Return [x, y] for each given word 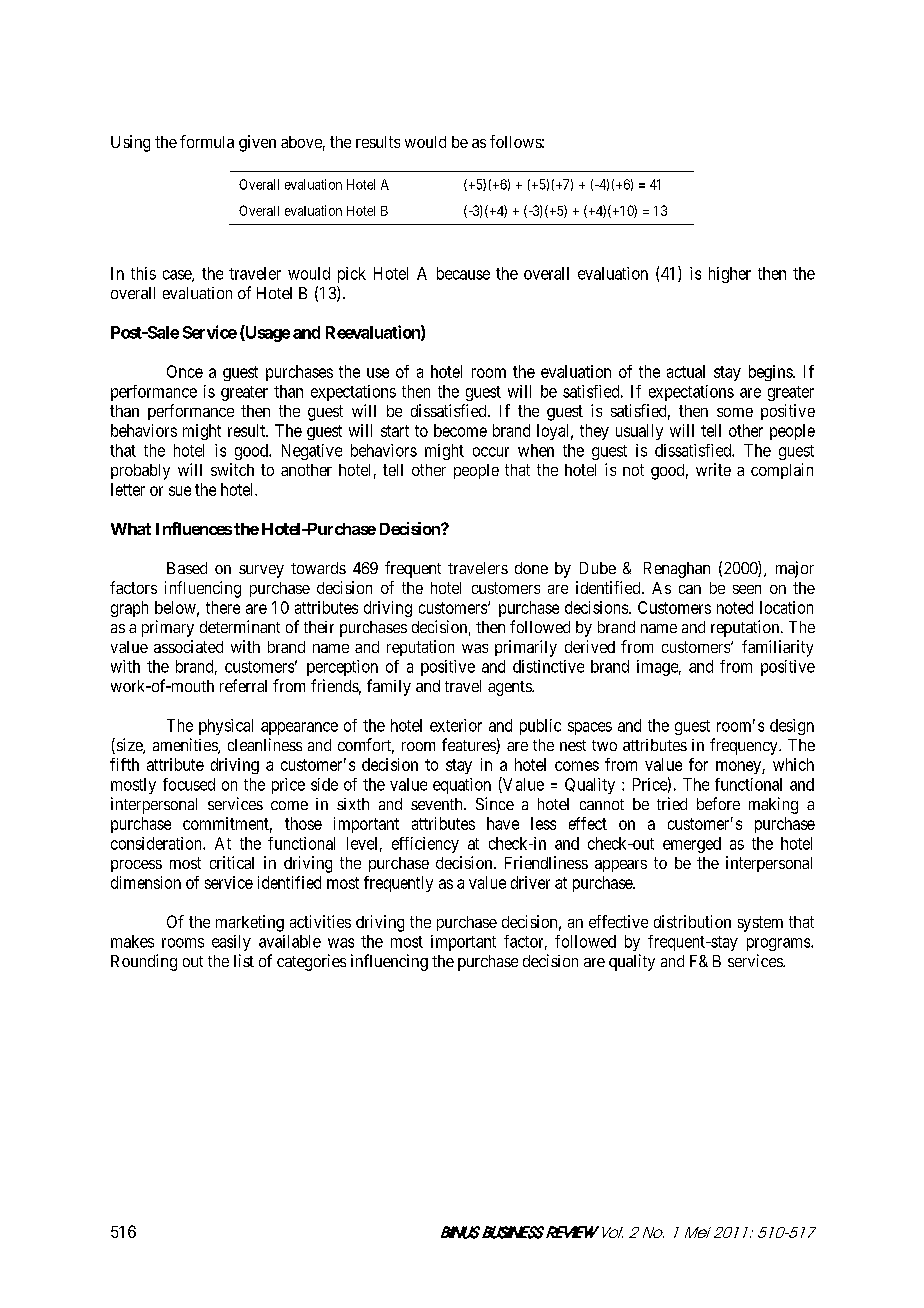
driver [530, 882]
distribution [692, 921]
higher [730, 275]
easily [231, 943]
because [463, 273]
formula [207, 141]
